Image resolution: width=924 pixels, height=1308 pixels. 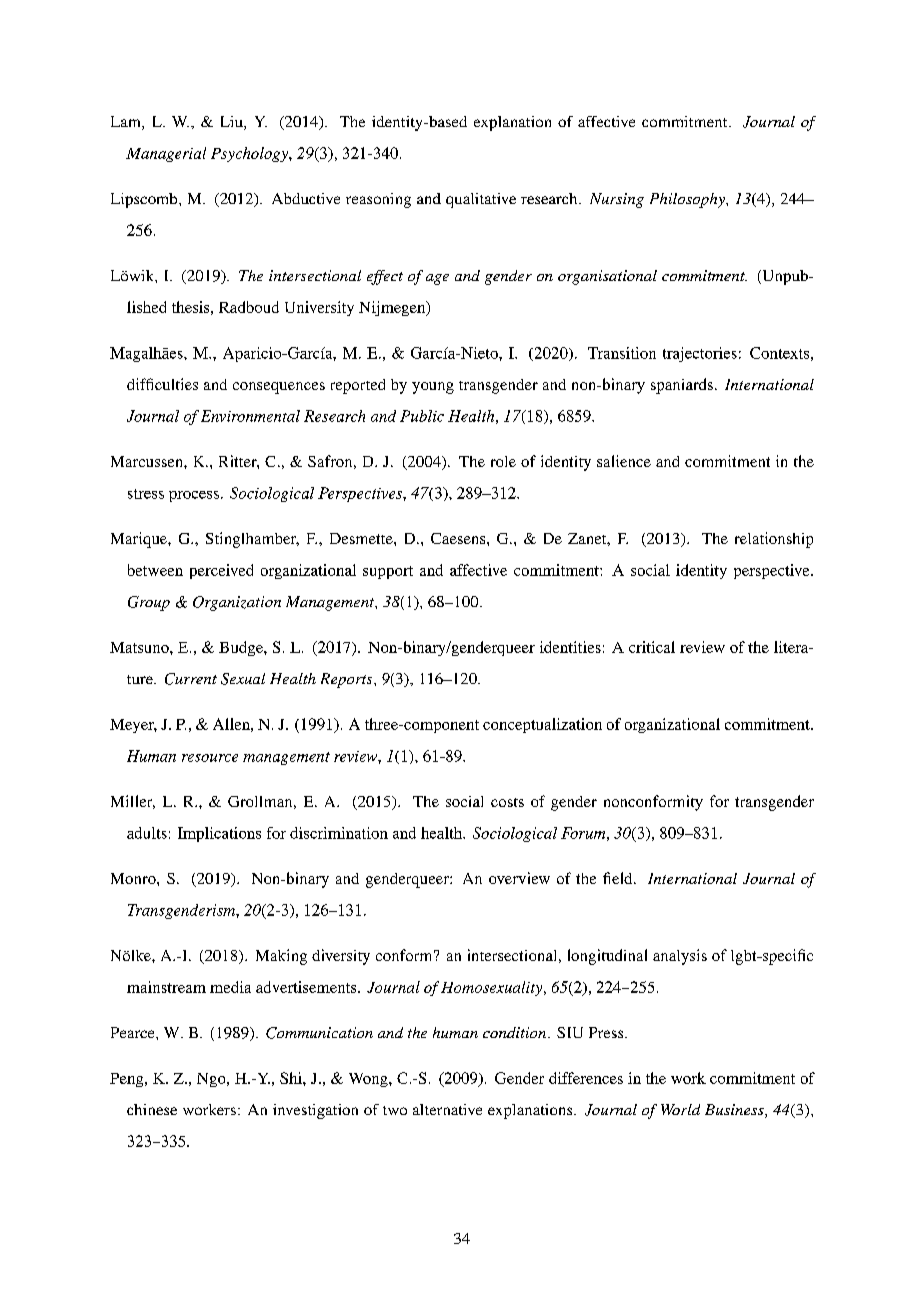 I want to click on Managerial, so click(x=166, y=154).
